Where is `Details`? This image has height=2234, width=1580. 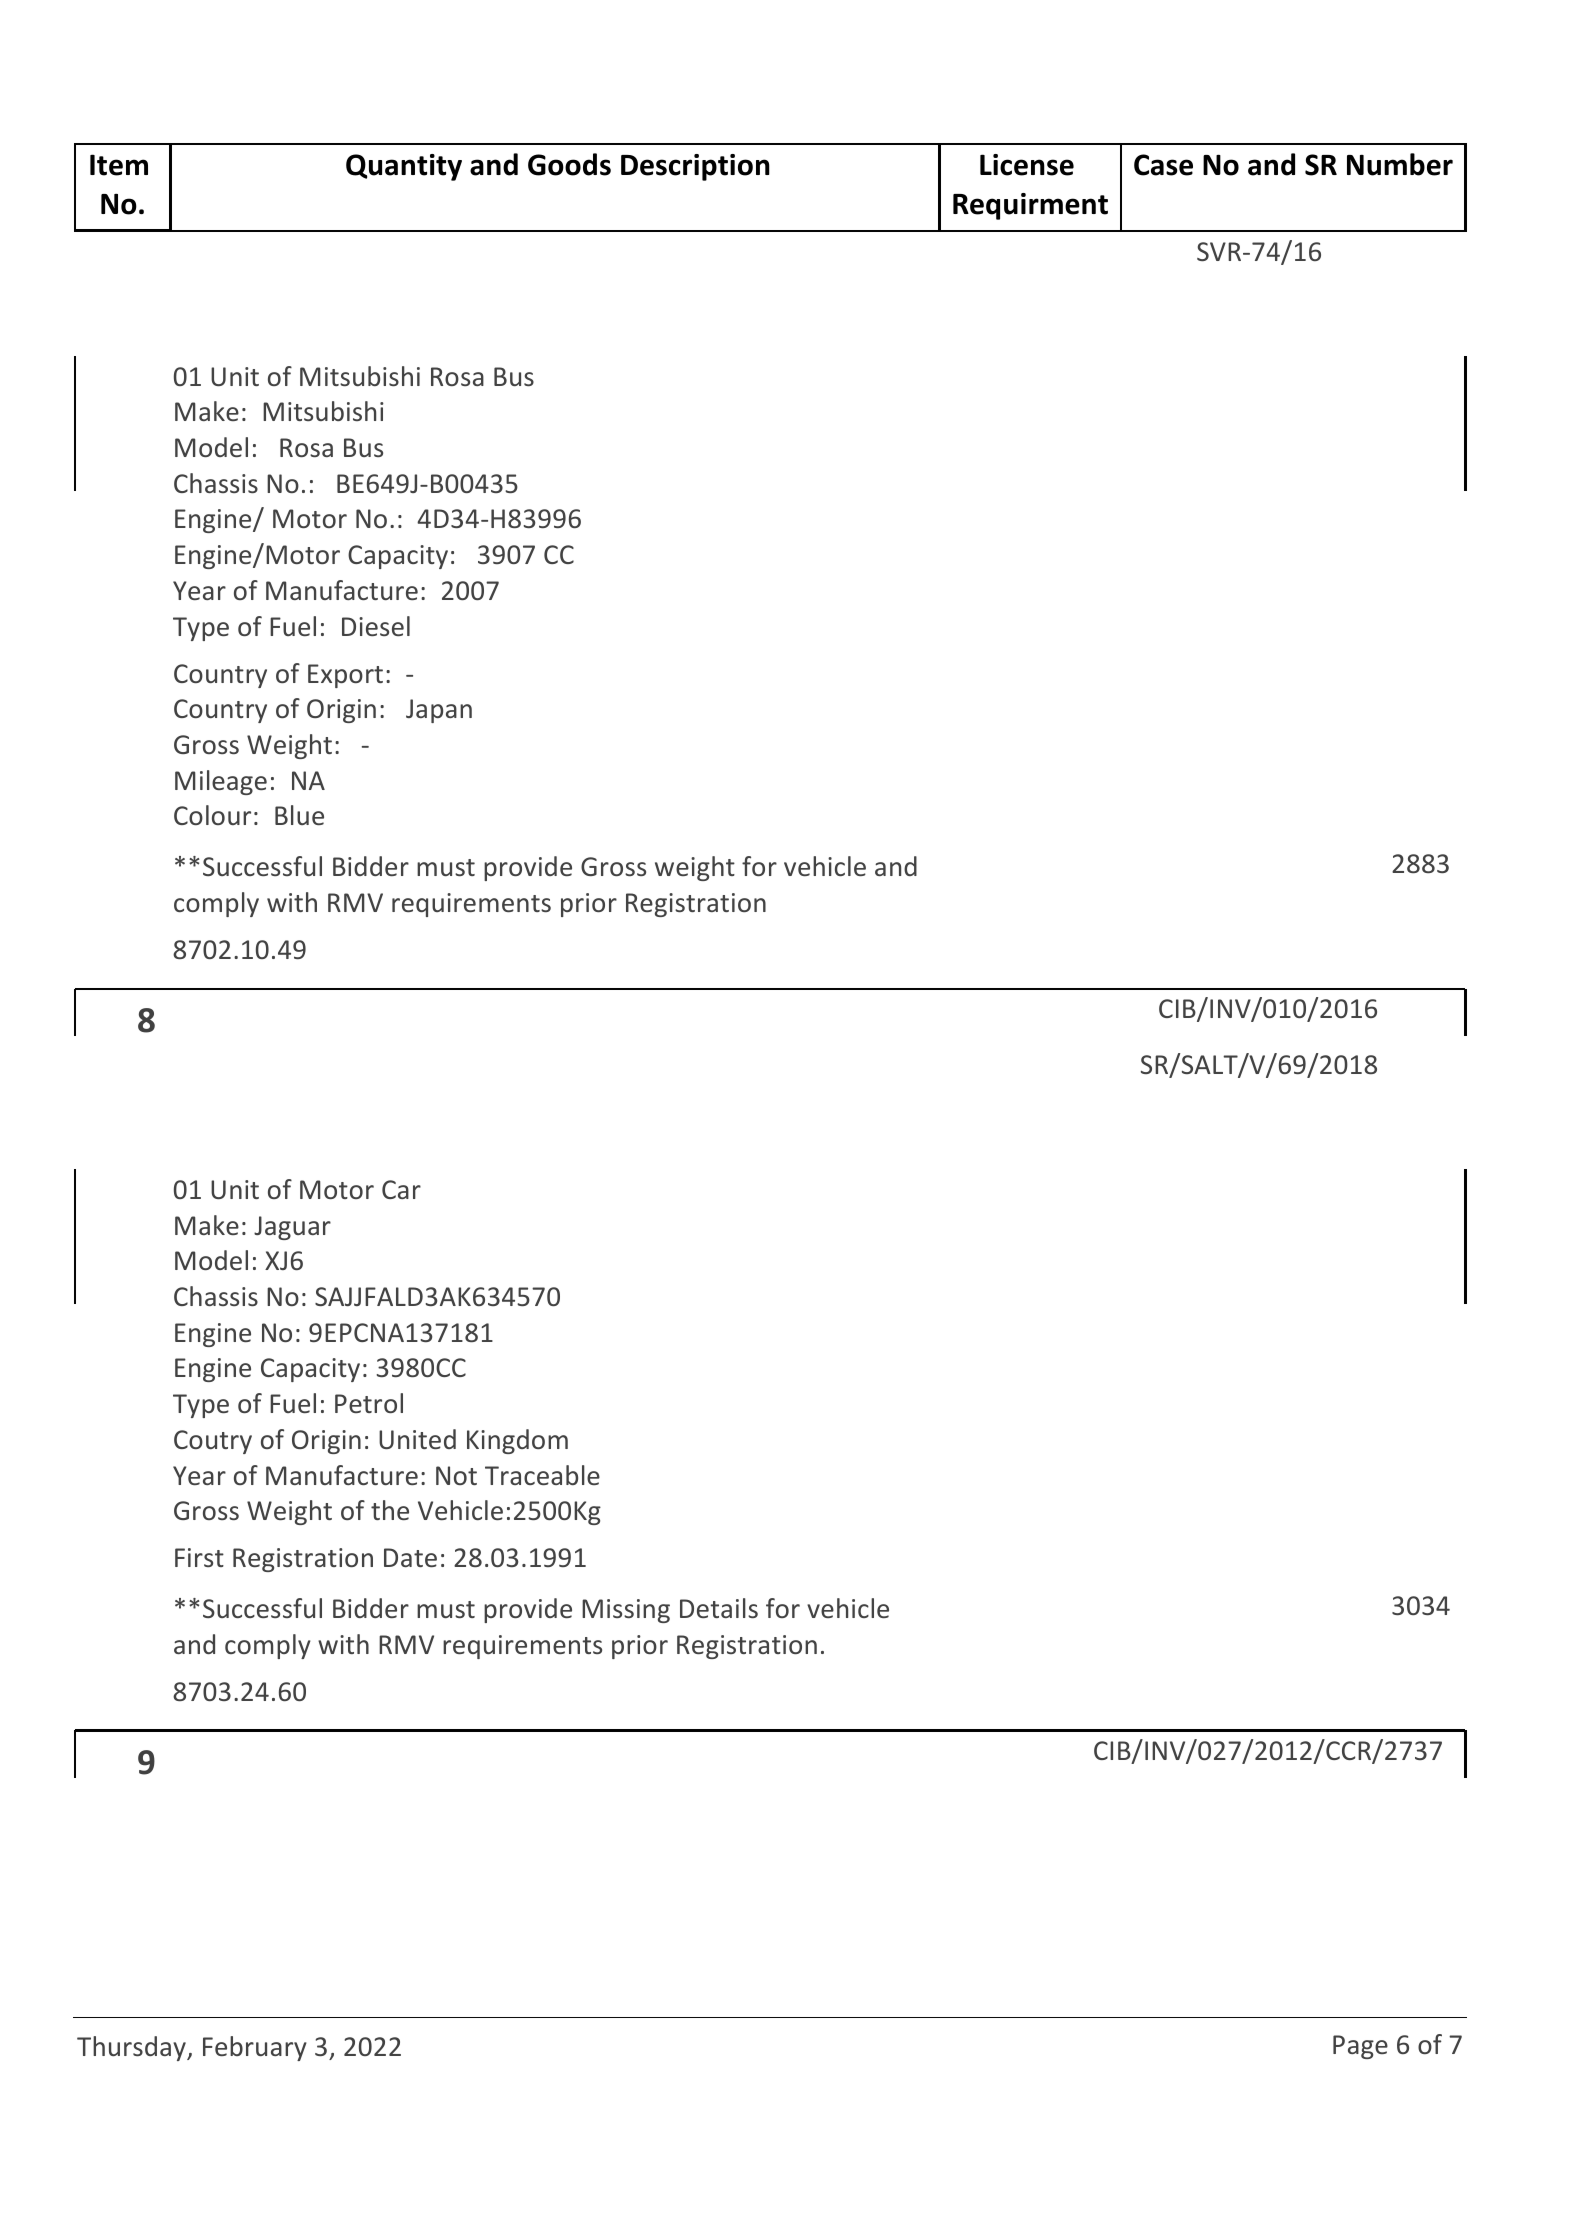 Details is located at coordinates (719, 1608).
